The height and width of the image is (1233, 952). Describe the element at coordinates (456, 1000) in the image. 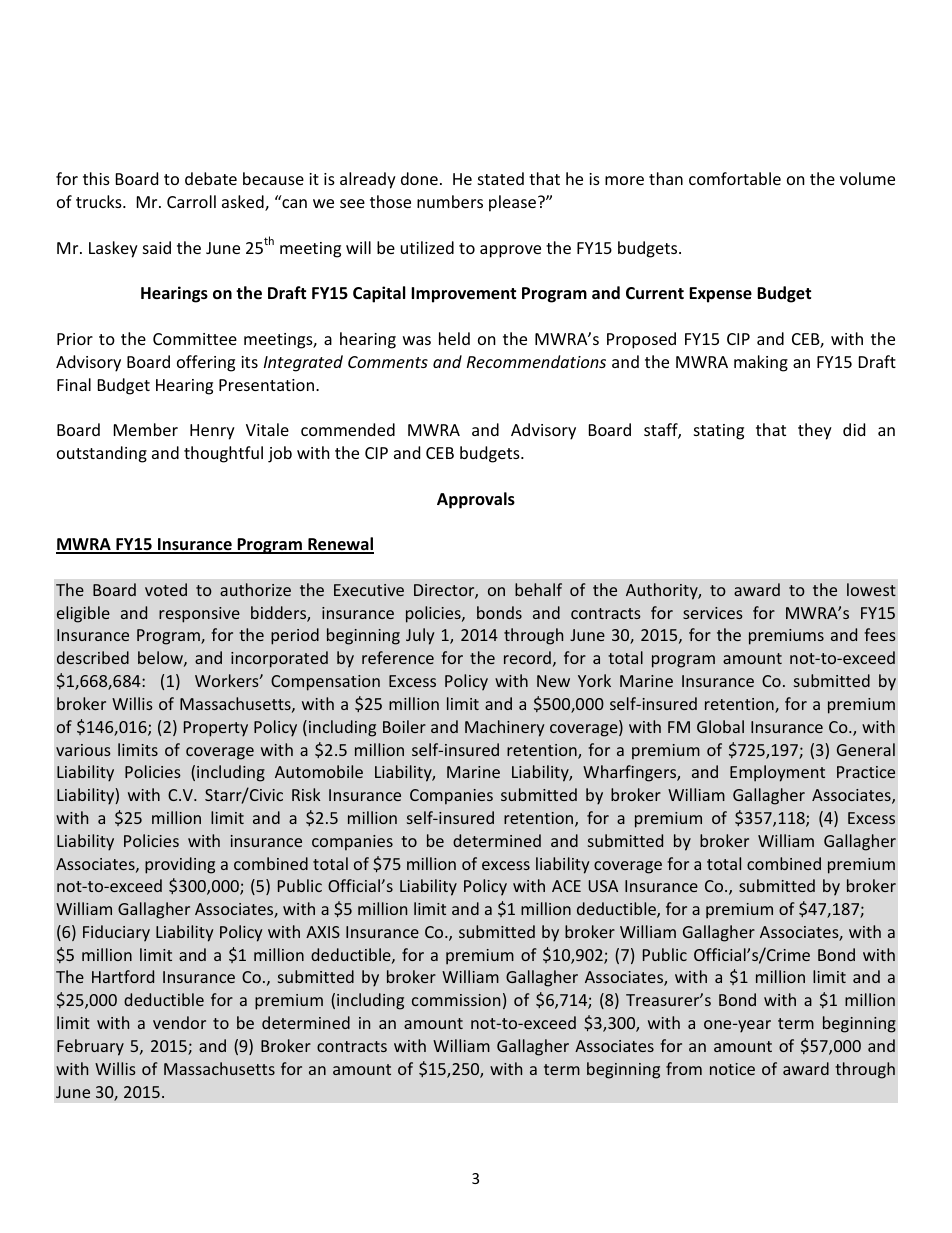

I see `commission` at that location.
